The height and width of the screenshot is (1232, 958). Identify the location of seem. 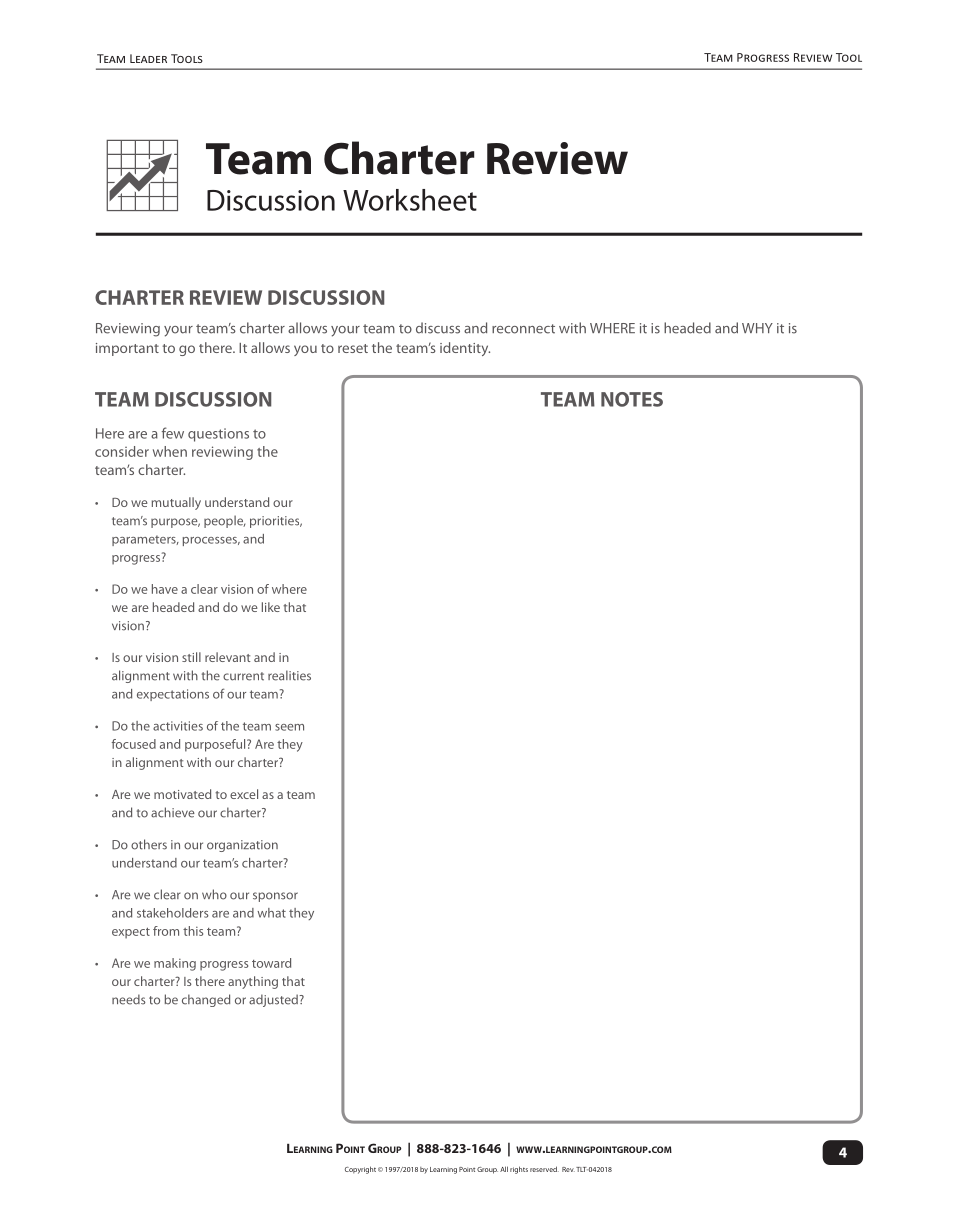
(289, 727).
